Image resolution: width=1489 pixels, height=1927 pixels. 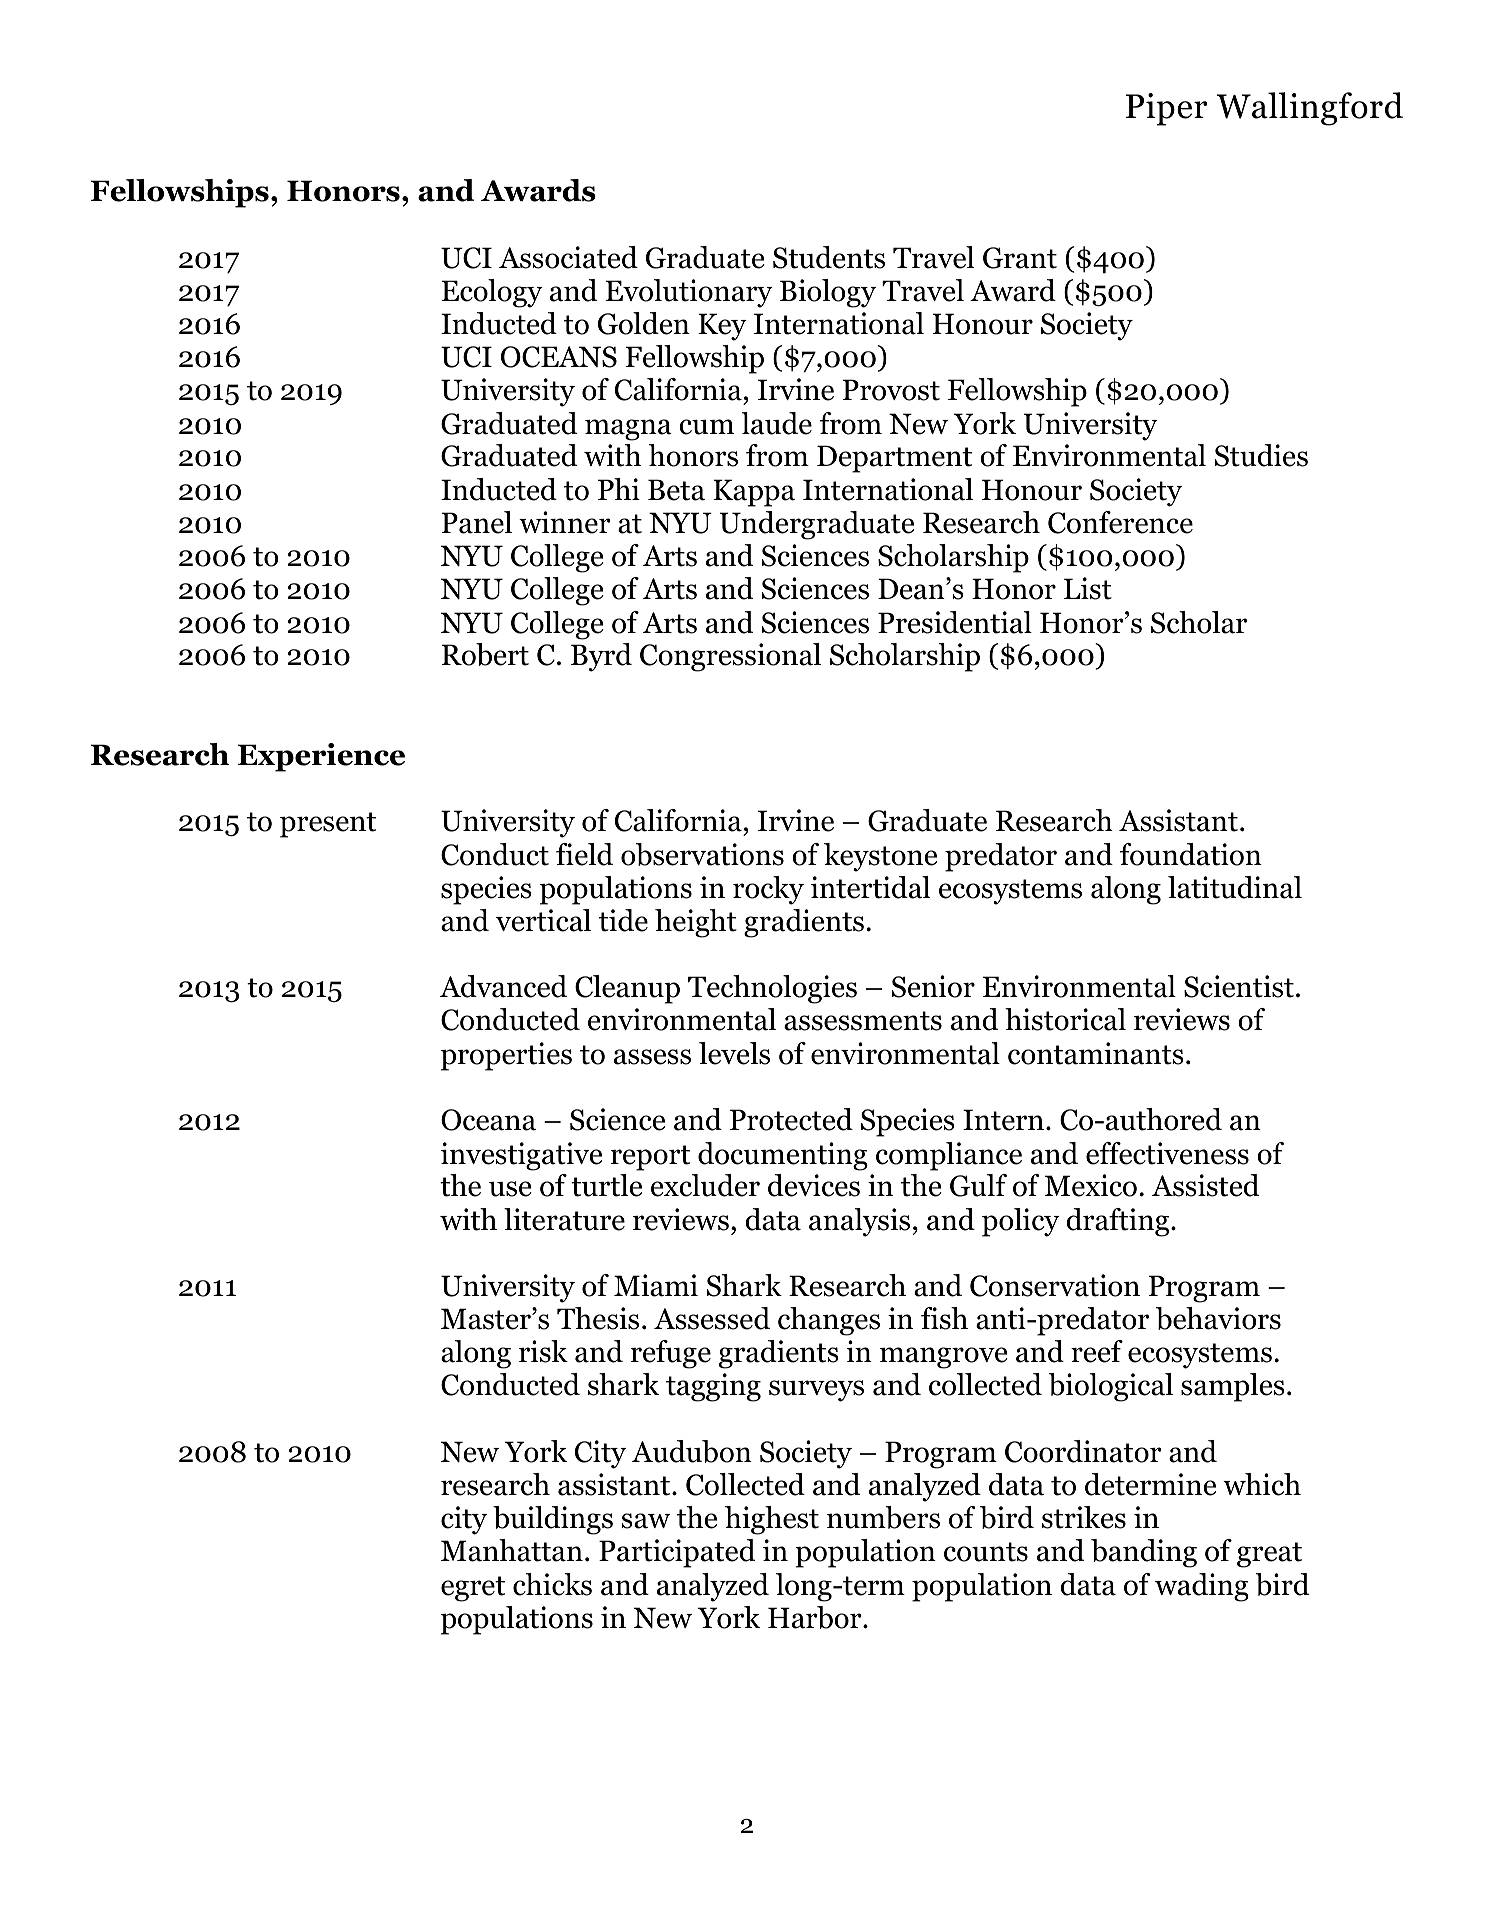 What do you see at coordinates (492, 293) in the page?
I see `Ecology` at bounding box center [492, 293].
